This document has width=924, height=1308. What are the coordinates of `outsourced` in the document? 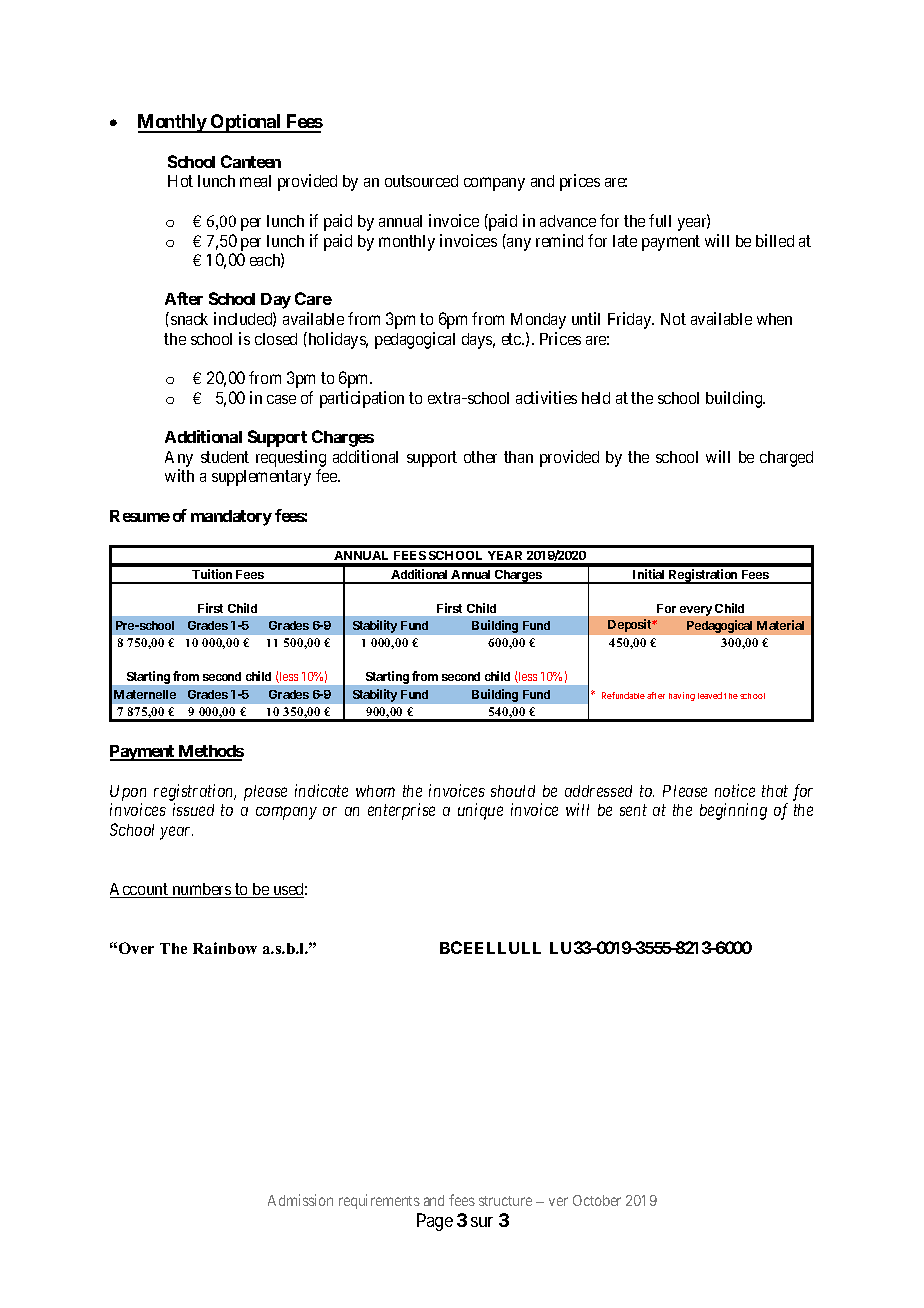 It's located at (421, 181).
